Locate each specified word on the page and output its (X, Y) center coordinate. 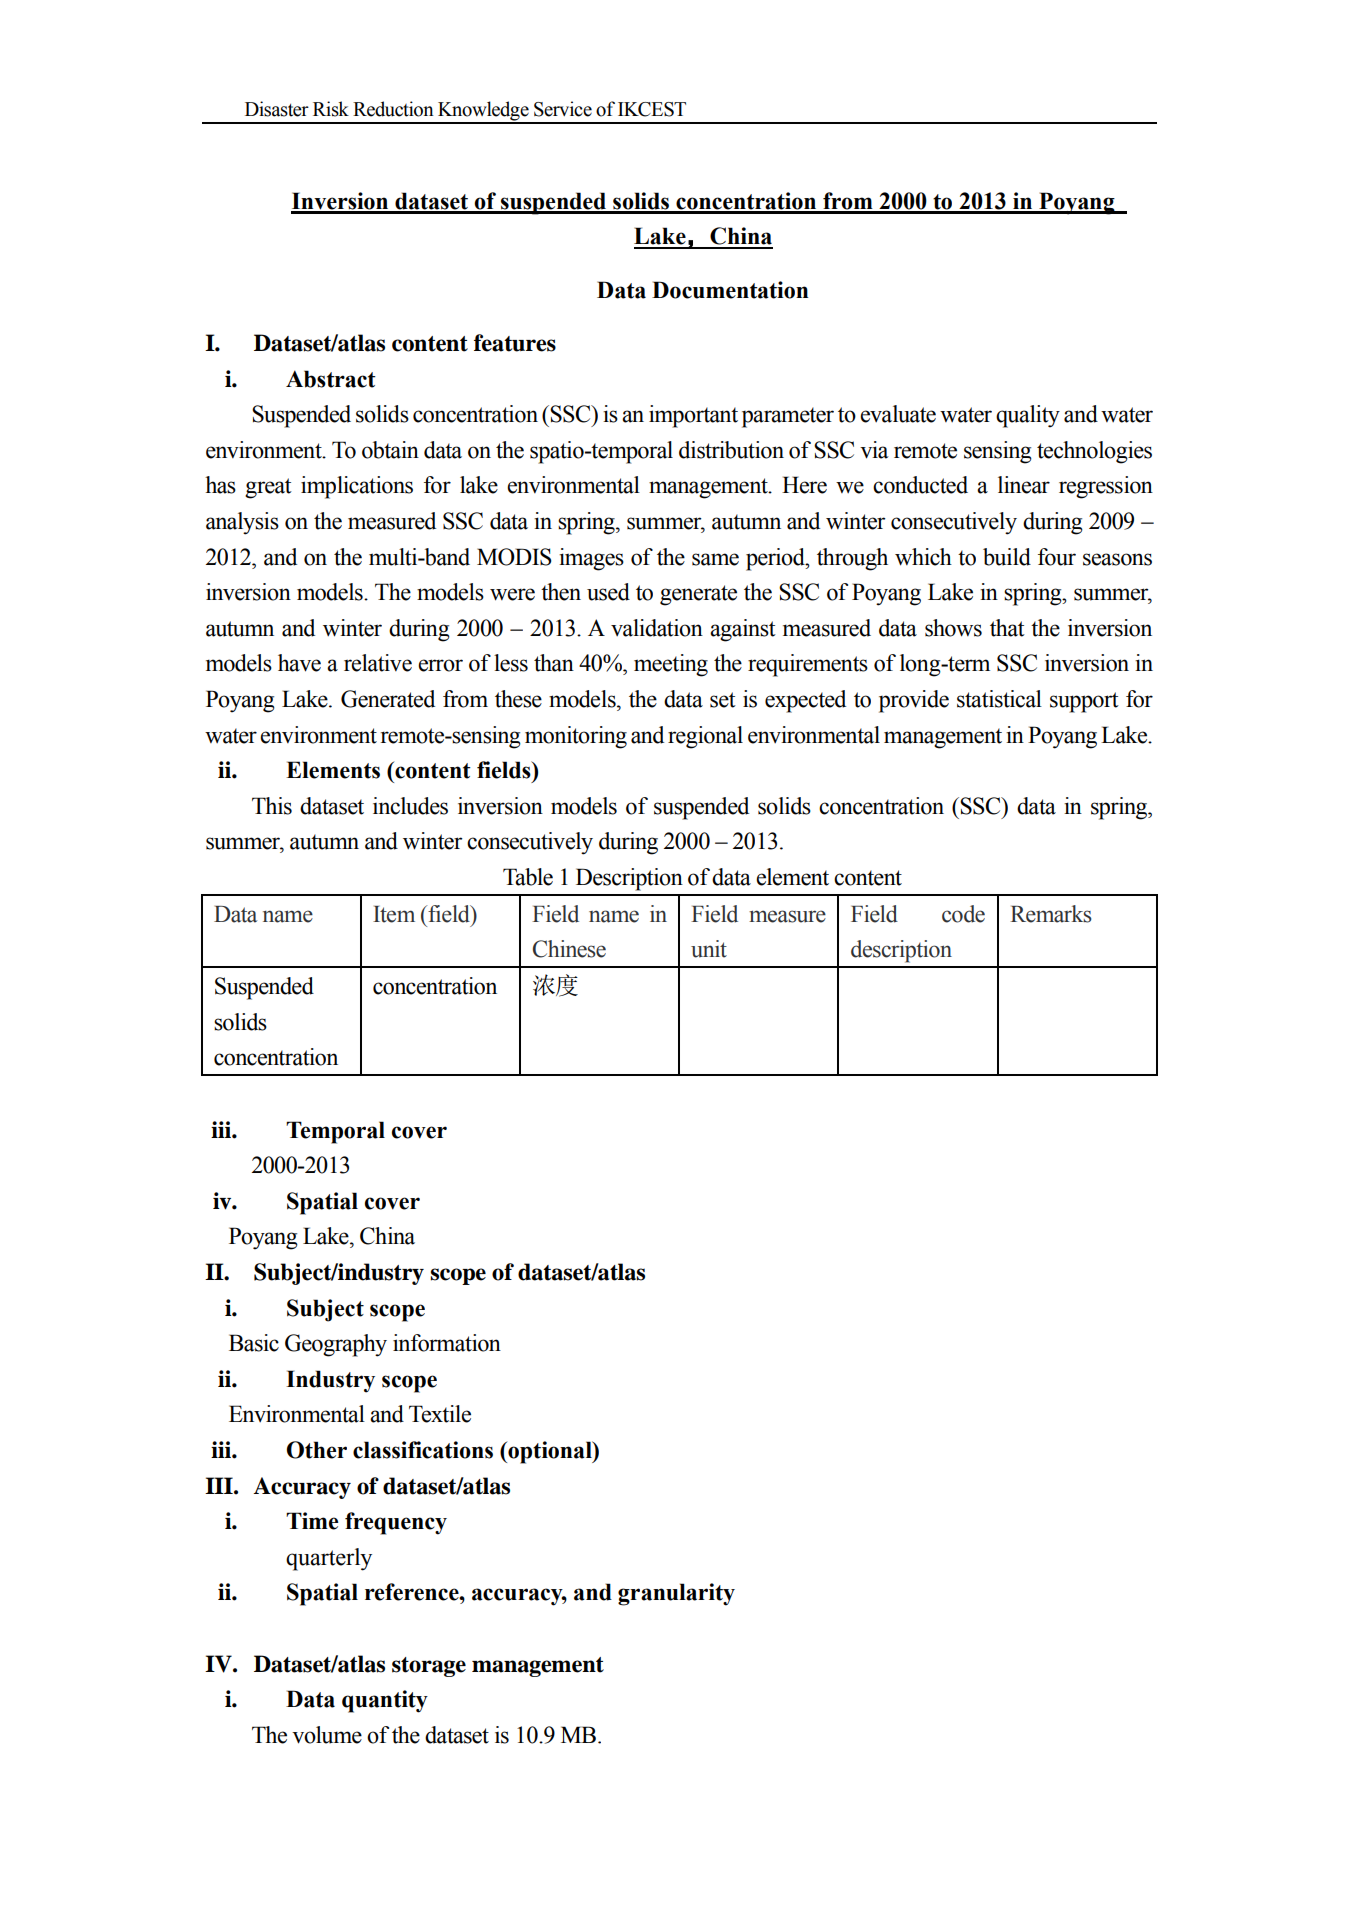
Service (563, 109)
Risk (331, 109)
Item (394, 914)
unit (709, 949)
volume (327, 1735)
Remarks (1051, 914)
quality (1028, 416)
